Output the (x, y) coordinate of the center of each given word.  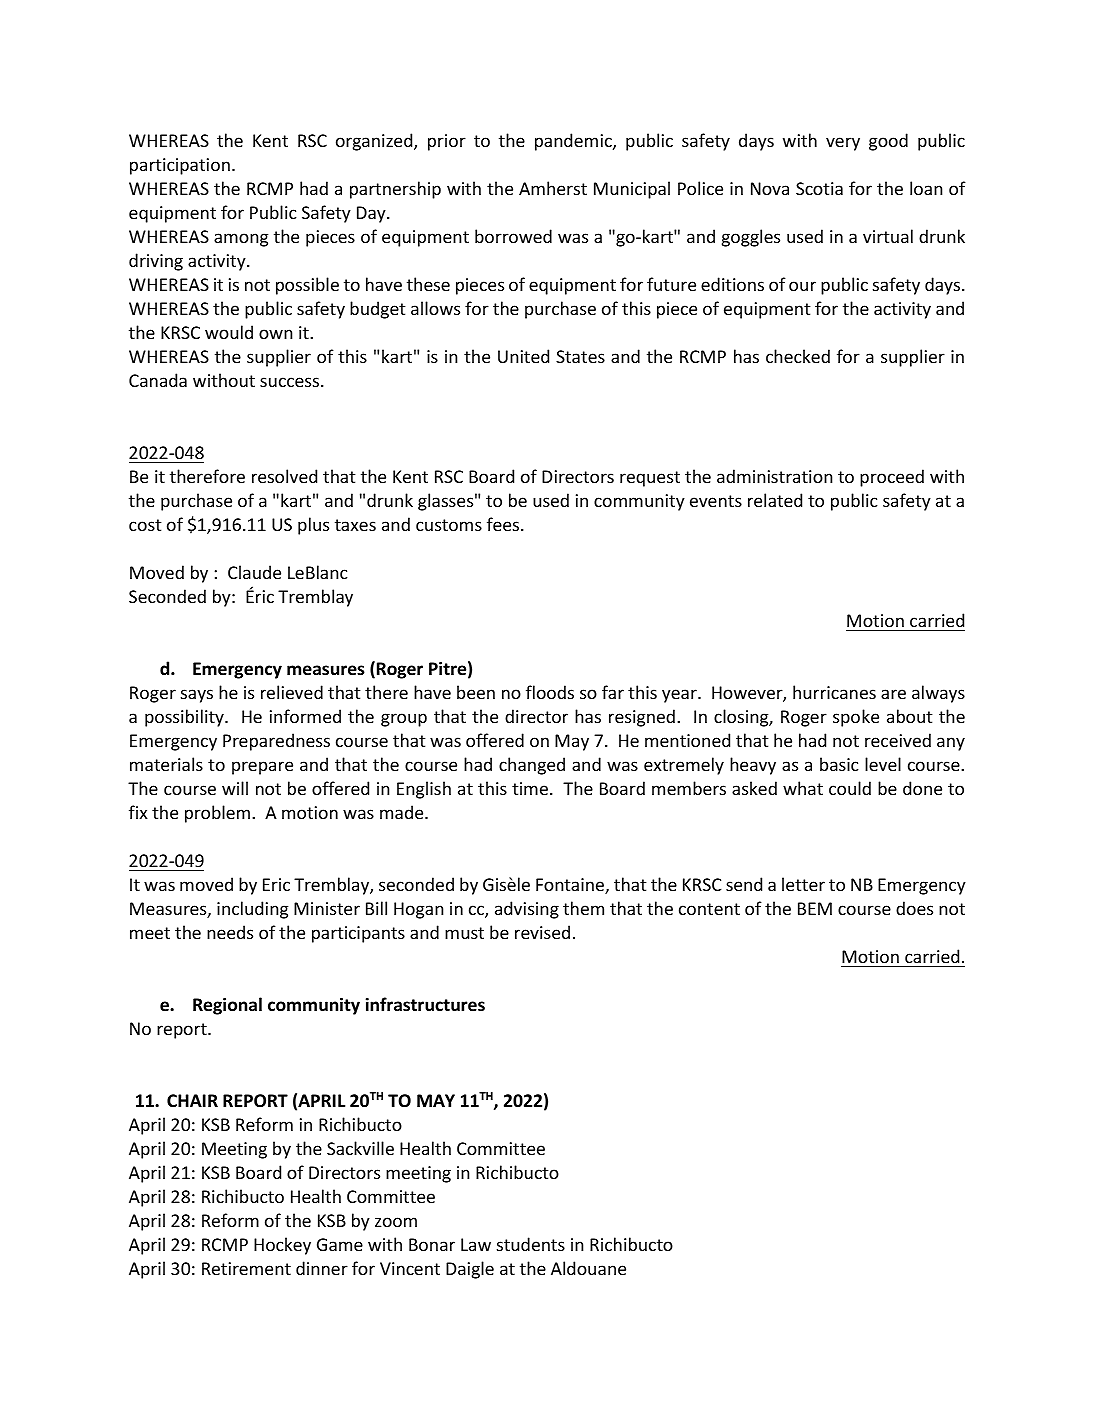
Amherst (553, 188)
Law (476, 1244)
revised (542, 932)
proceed (892, 478)
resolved (284, 476)
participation (180, 166)
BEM (815, 908)
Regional (227, 1006)
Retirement (246, 1268)
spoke (856, 718)
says (197, 696)
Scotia (819, 188)
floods (550, 692)
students (531, 1244)
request (650, 479)
